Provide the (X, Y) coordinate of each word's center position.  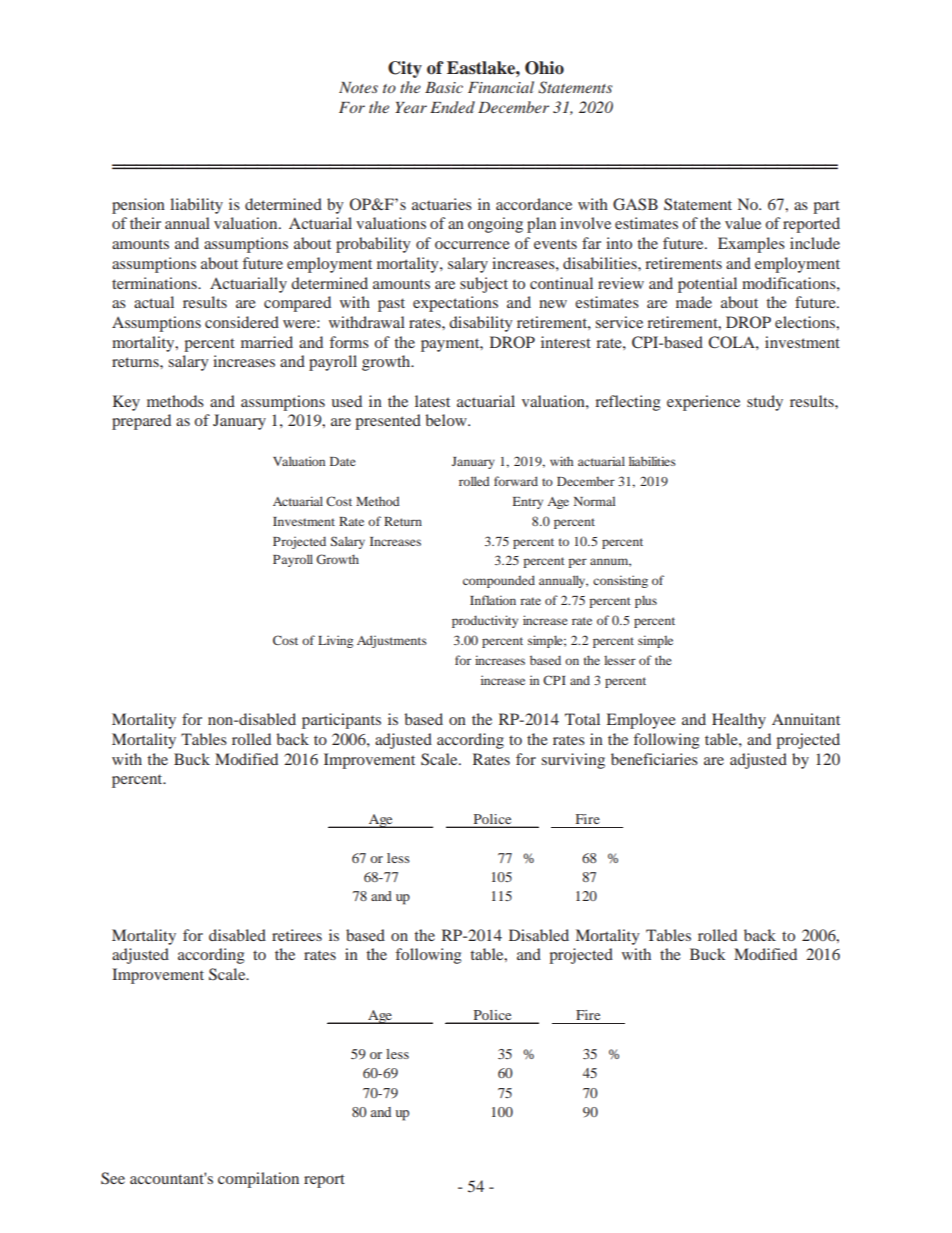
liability (196, 206)
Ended (452, 107)
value (743, 223)
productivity (485, 621)
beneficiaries (654, 759)
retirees (297, 935)
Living (335, 641)
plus (646, 601)
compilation (258, 1180)
